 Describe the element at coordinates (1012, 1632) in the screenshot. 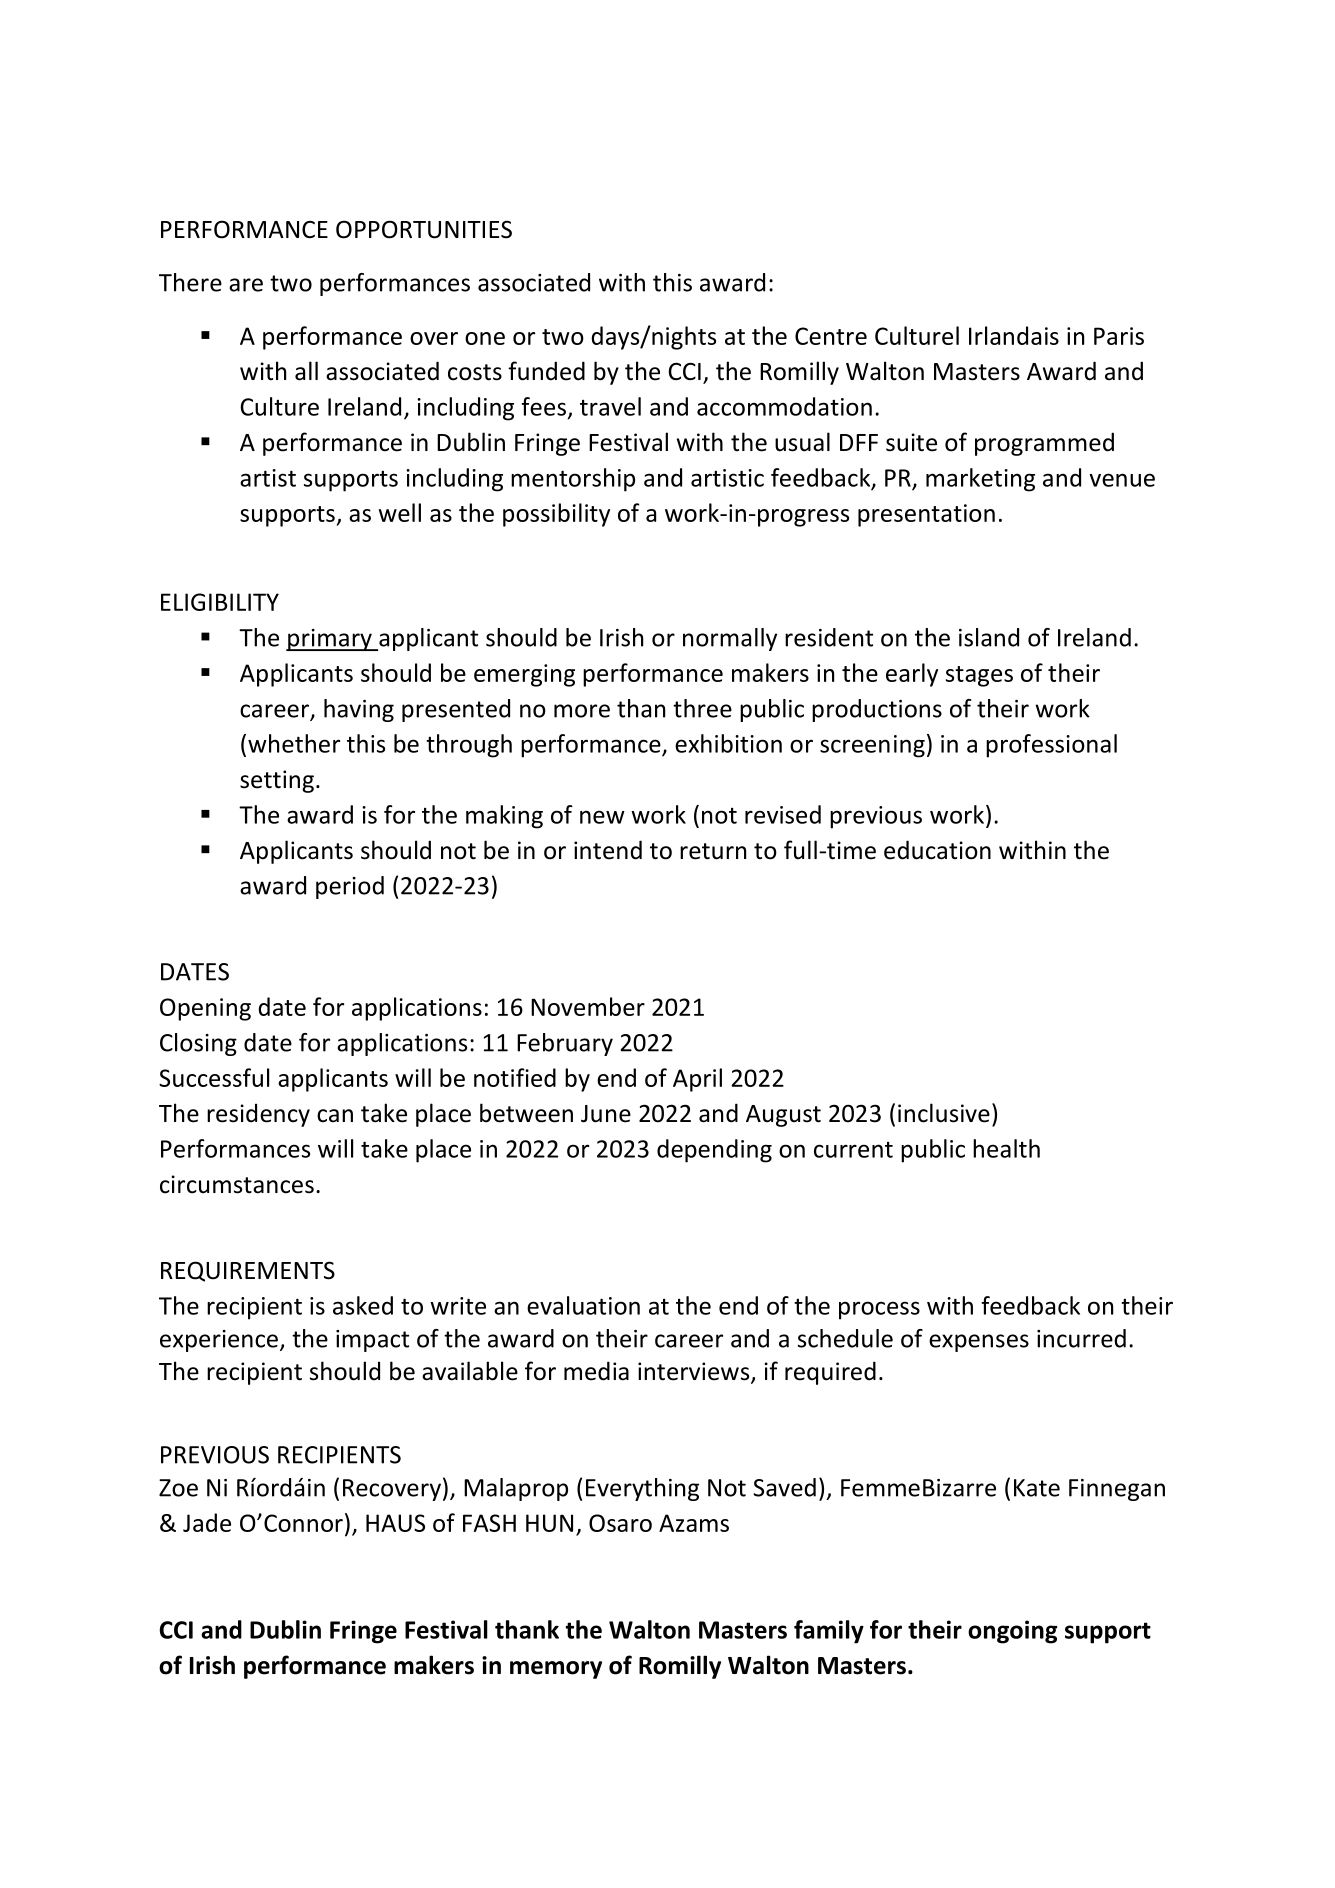

I see `ongoing` at that location.
